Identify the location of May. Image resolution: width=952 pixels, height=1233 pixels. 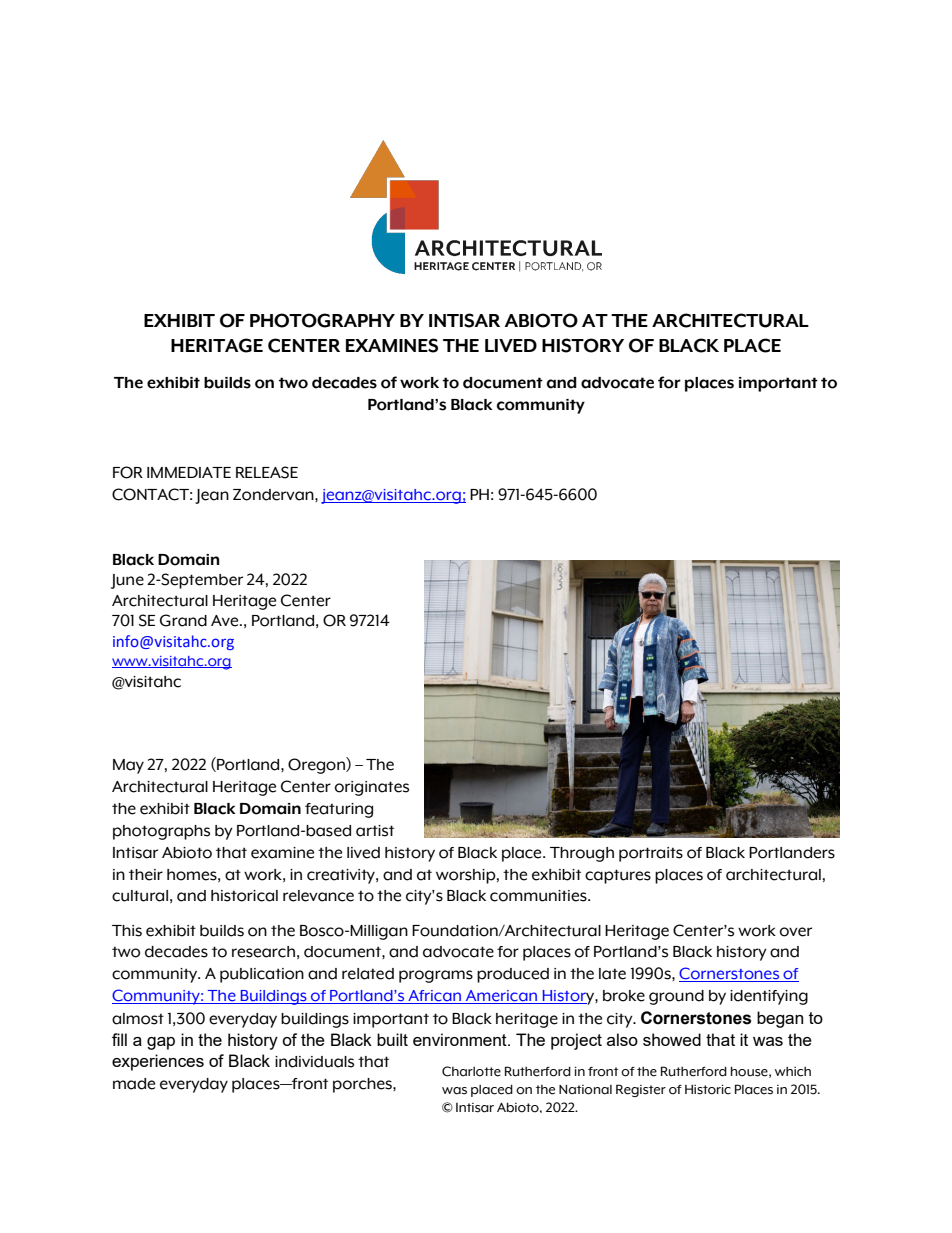
(128, 766).
